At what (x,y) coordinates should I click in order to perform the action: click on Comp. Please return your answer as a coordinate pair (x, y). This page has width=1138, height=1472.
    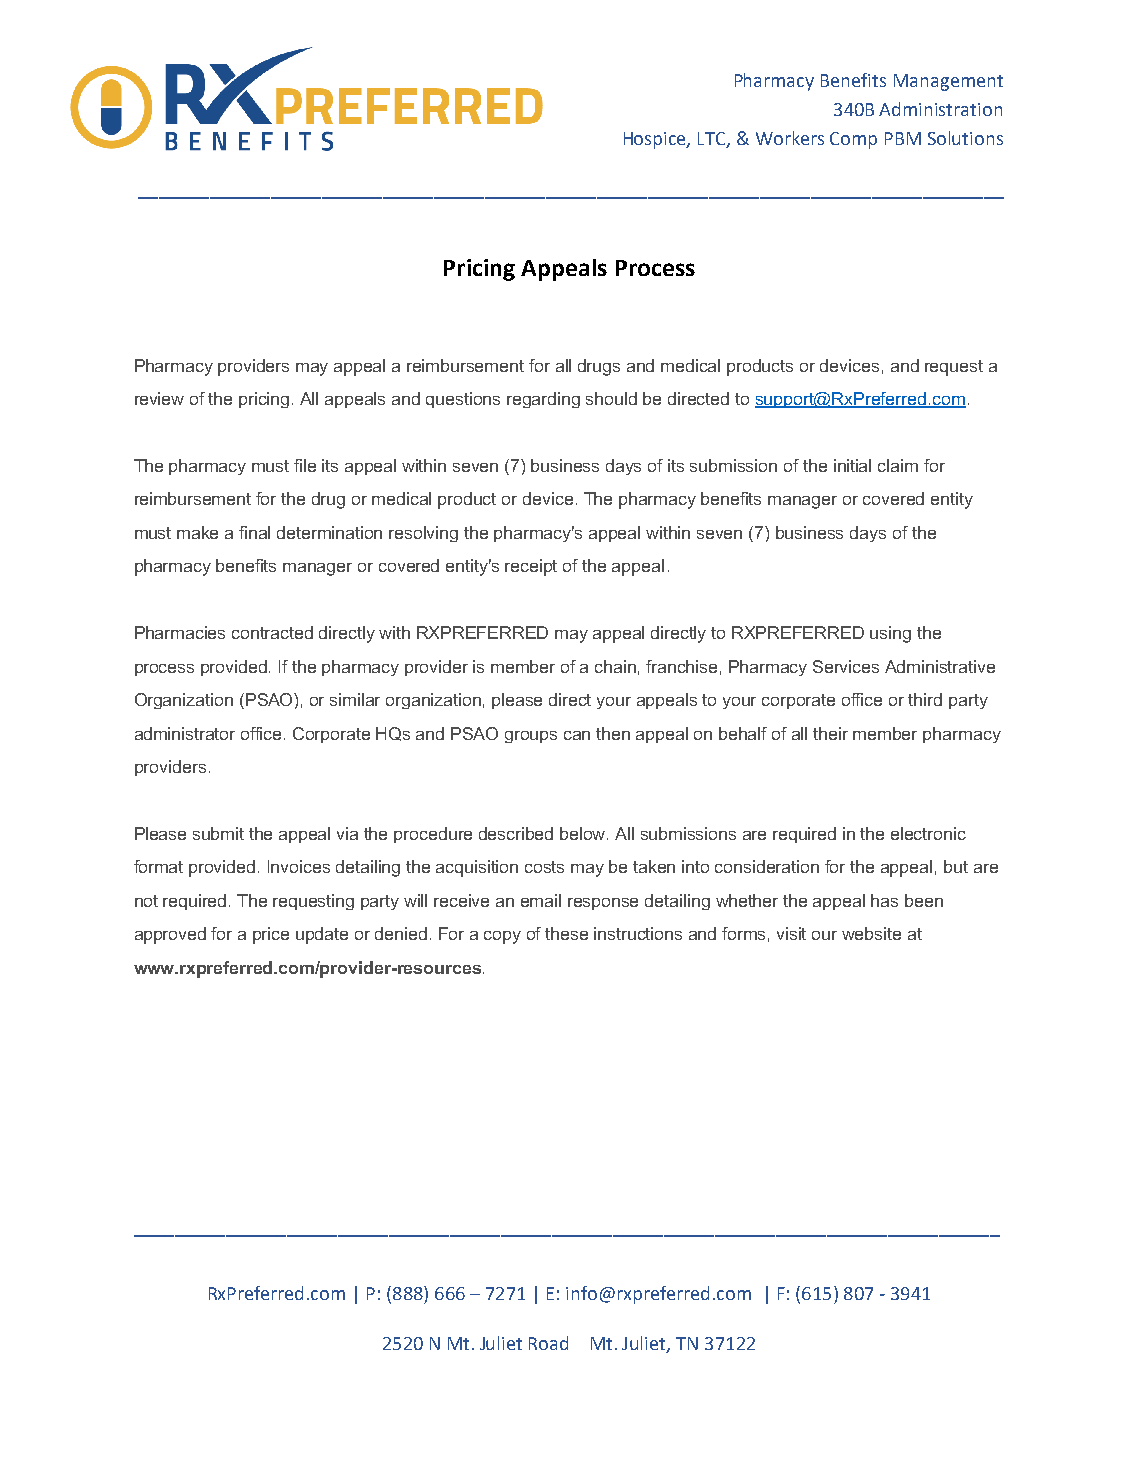
    Looking at the image, I should click on (853, 140).
